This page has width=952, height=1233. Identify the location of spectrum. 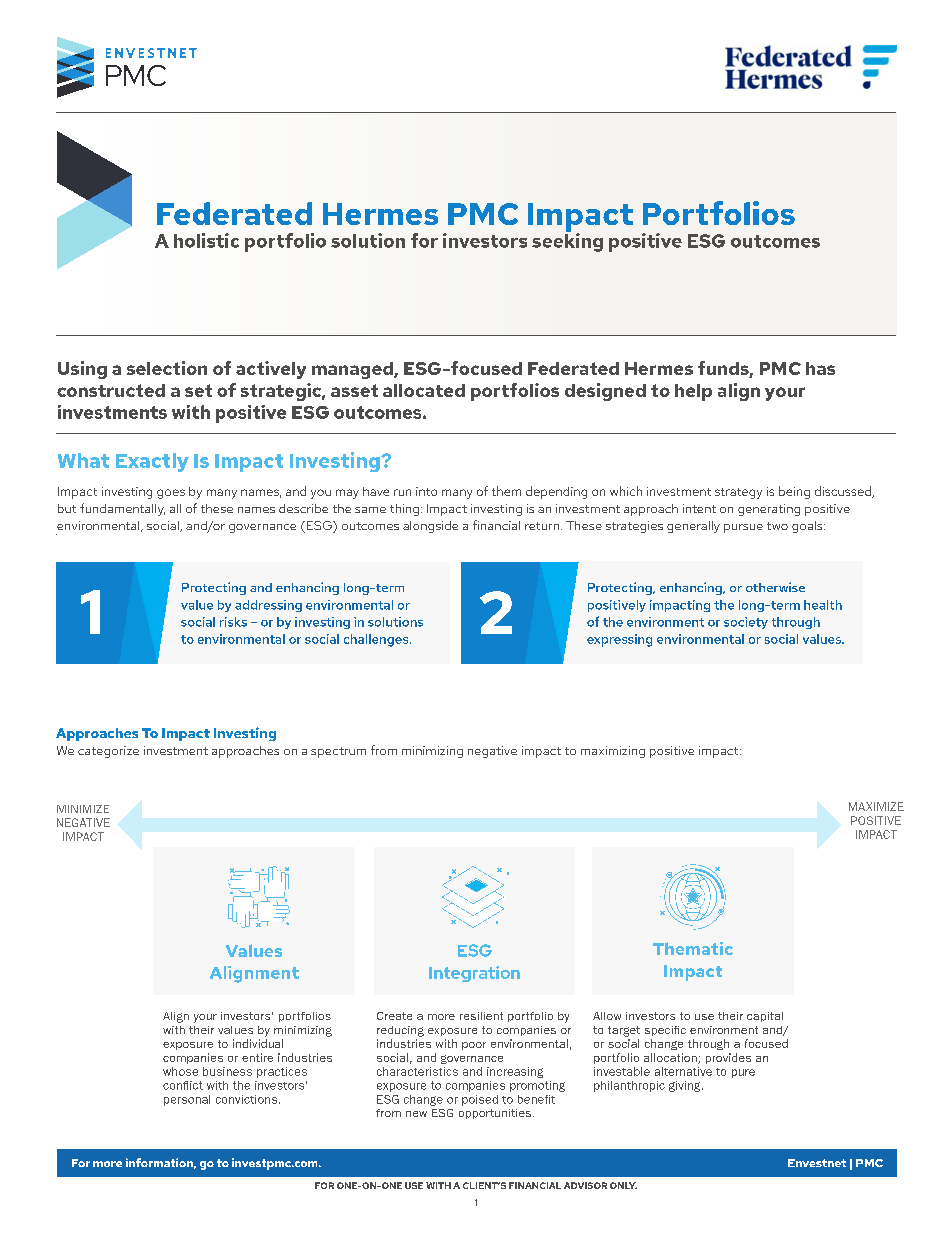
(338, 752).
